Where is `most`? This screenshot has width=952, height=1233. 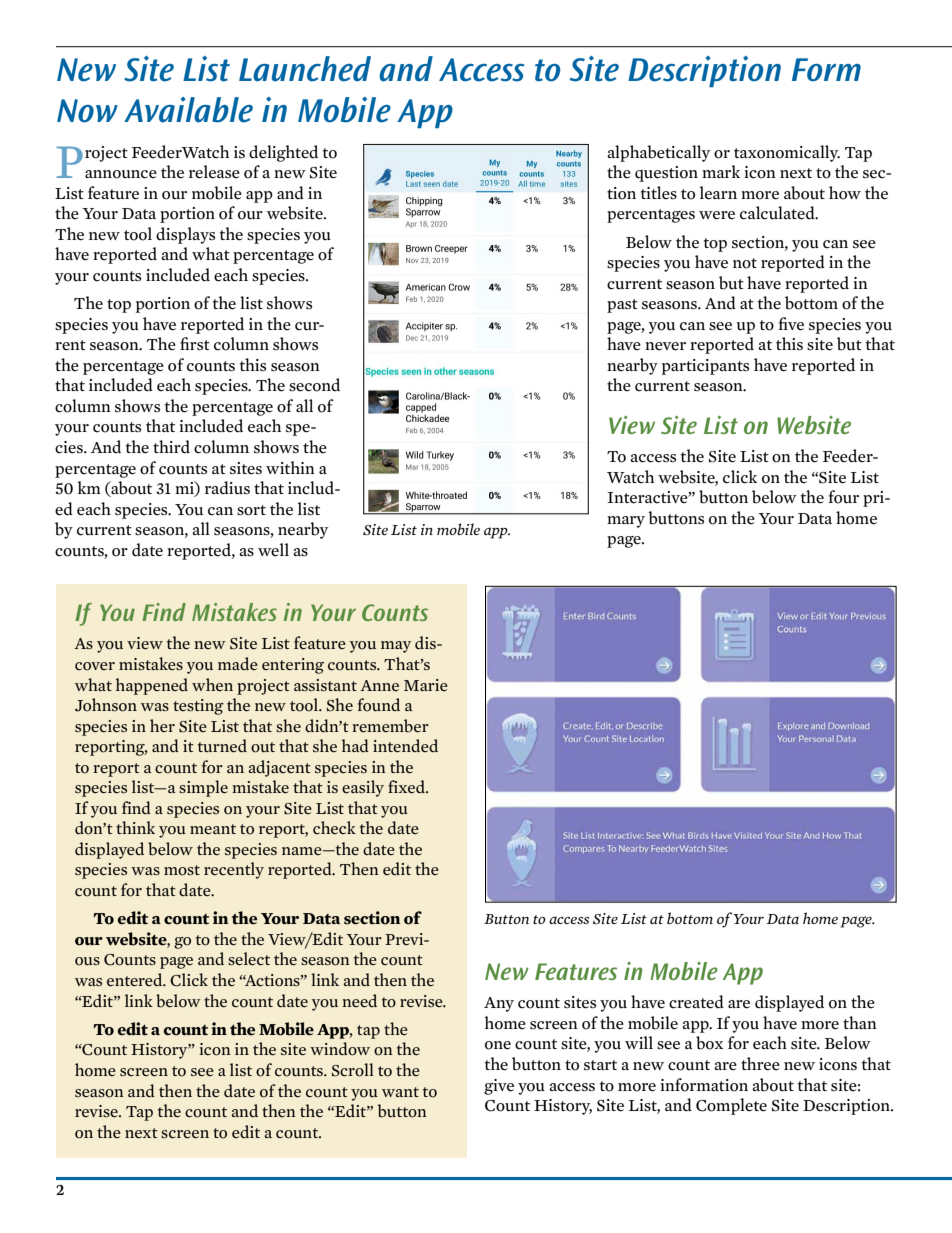 most is located at coordinates (182, 870).
